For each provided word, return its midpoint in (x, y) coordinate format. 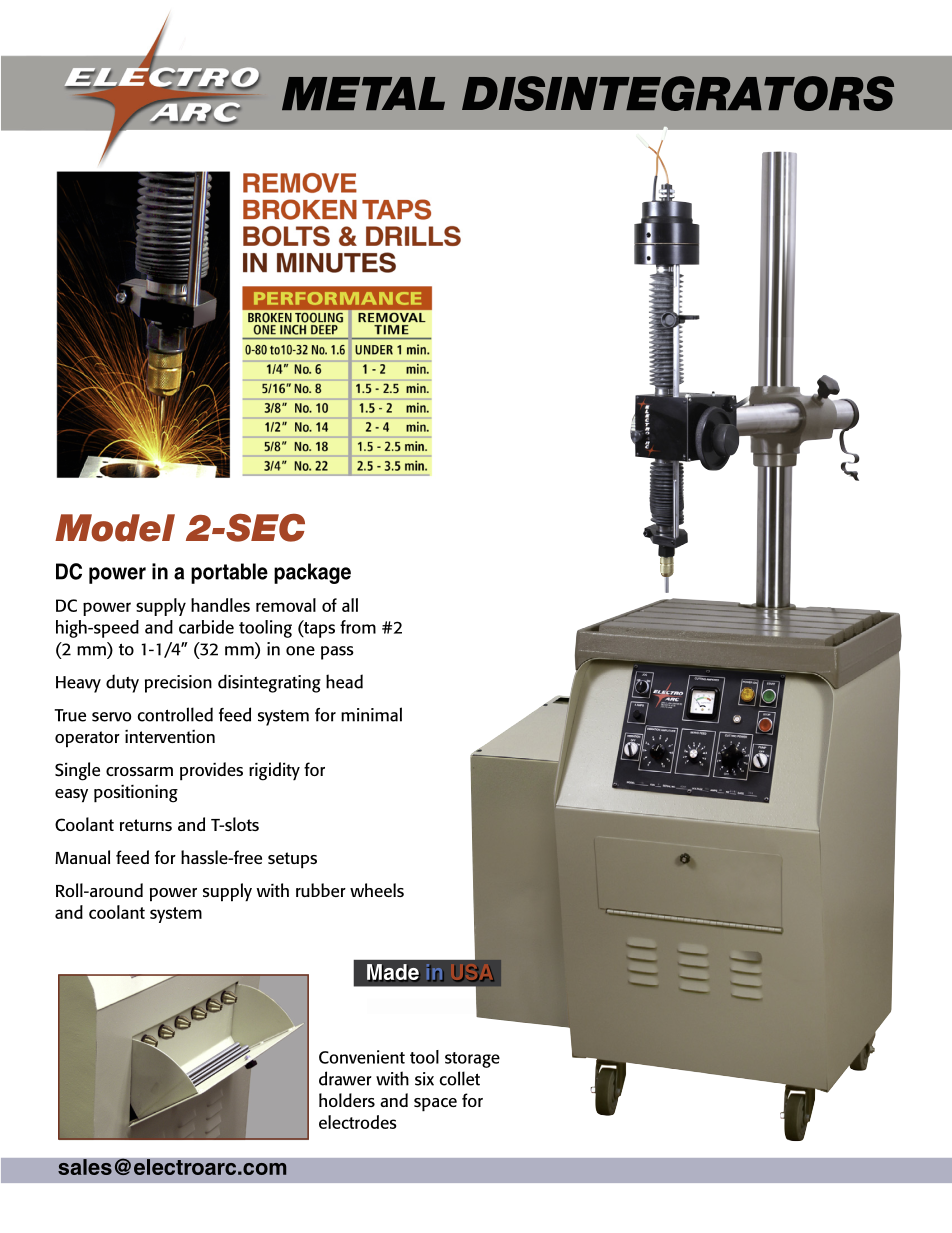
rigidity (274, 771)
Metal (363, 93)
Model (115, 528)
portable (229, 573)
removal (286, 605)
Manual (82, 857)
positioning (136, 794)
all (350, 605)
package (312, 573)
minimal (371, 714)
